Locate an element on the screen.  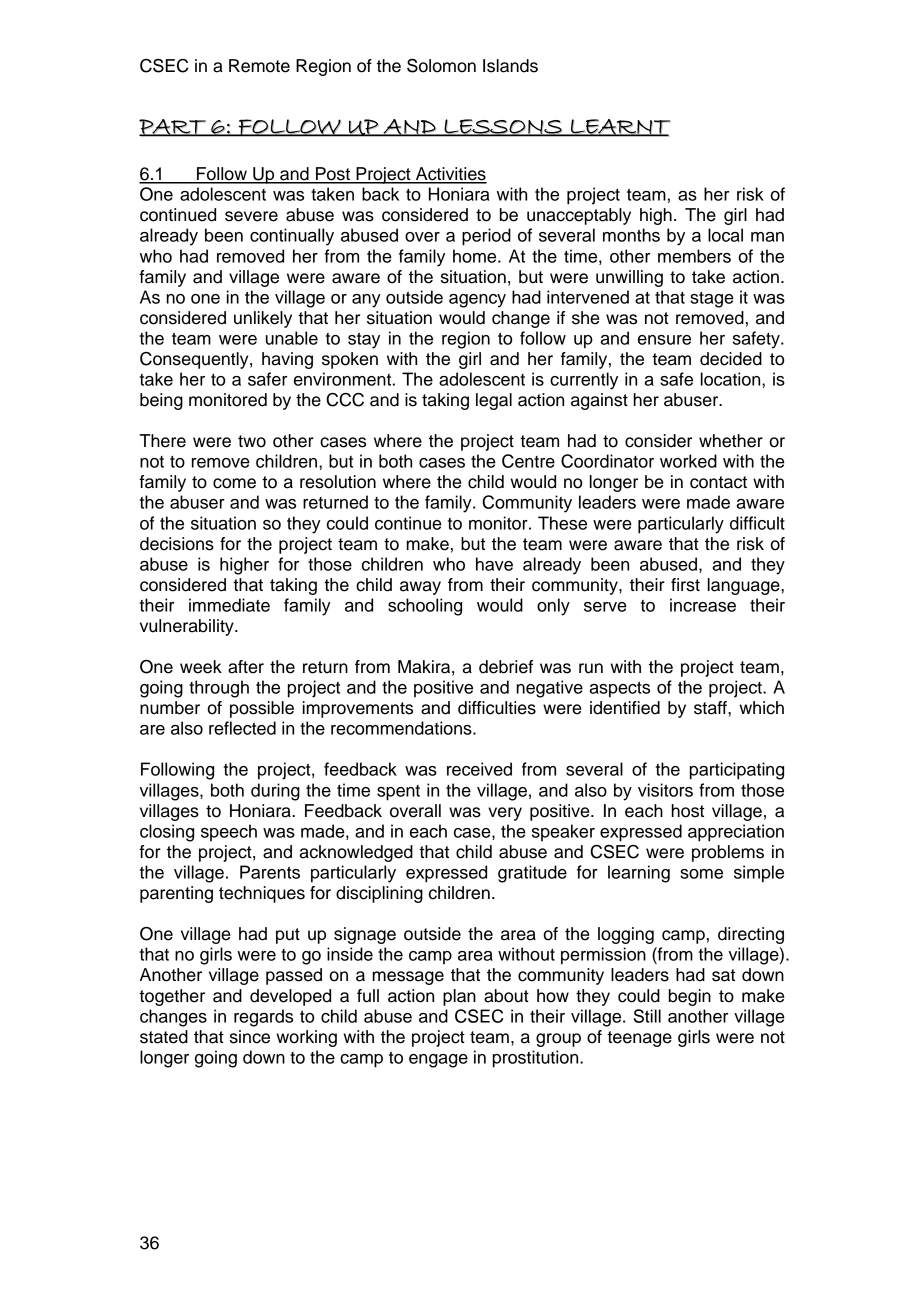
reflected is located at coordinates (242, 728).
